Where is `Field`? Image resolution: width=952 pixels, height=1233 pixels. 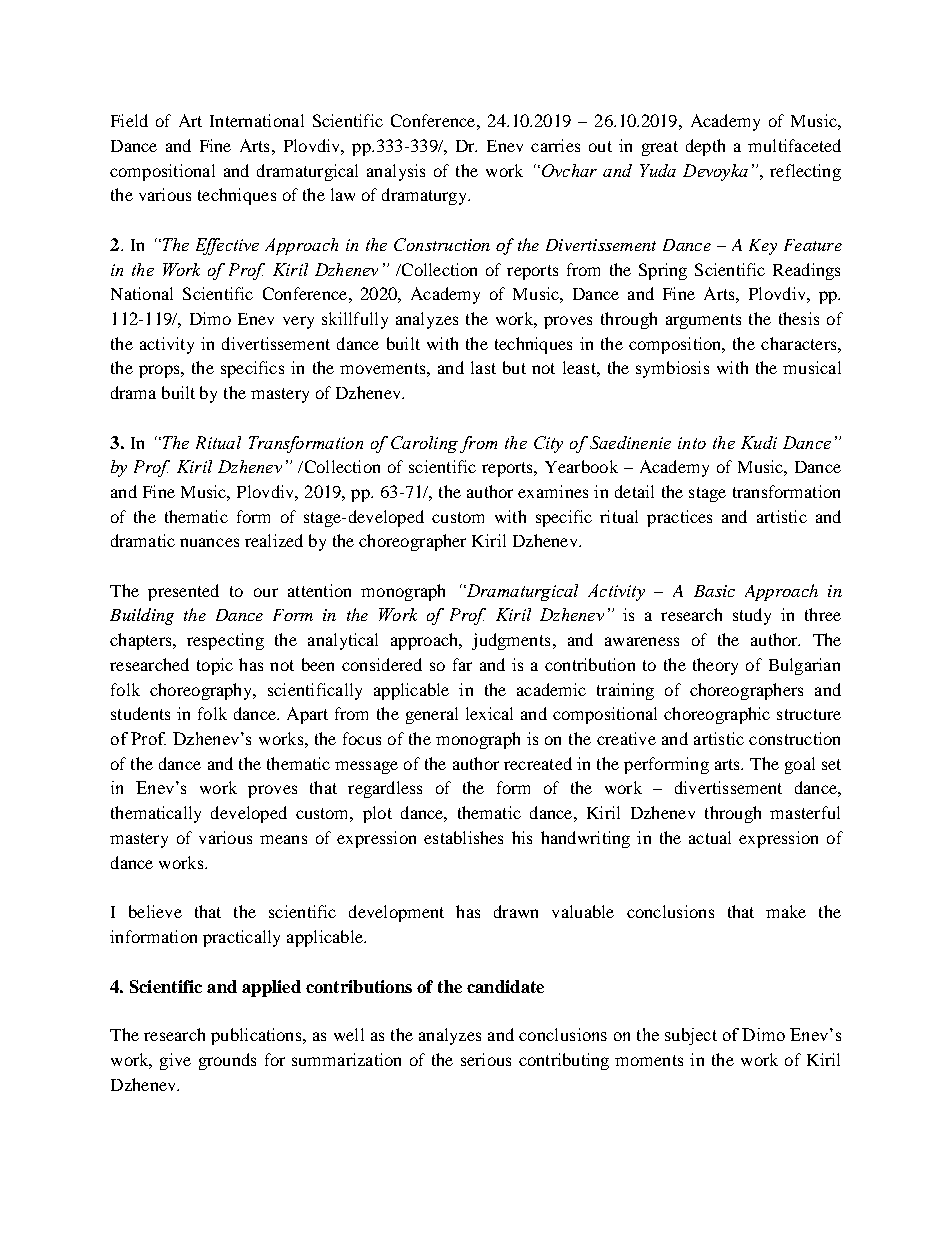 Field is located at coordinates (129, 120).
